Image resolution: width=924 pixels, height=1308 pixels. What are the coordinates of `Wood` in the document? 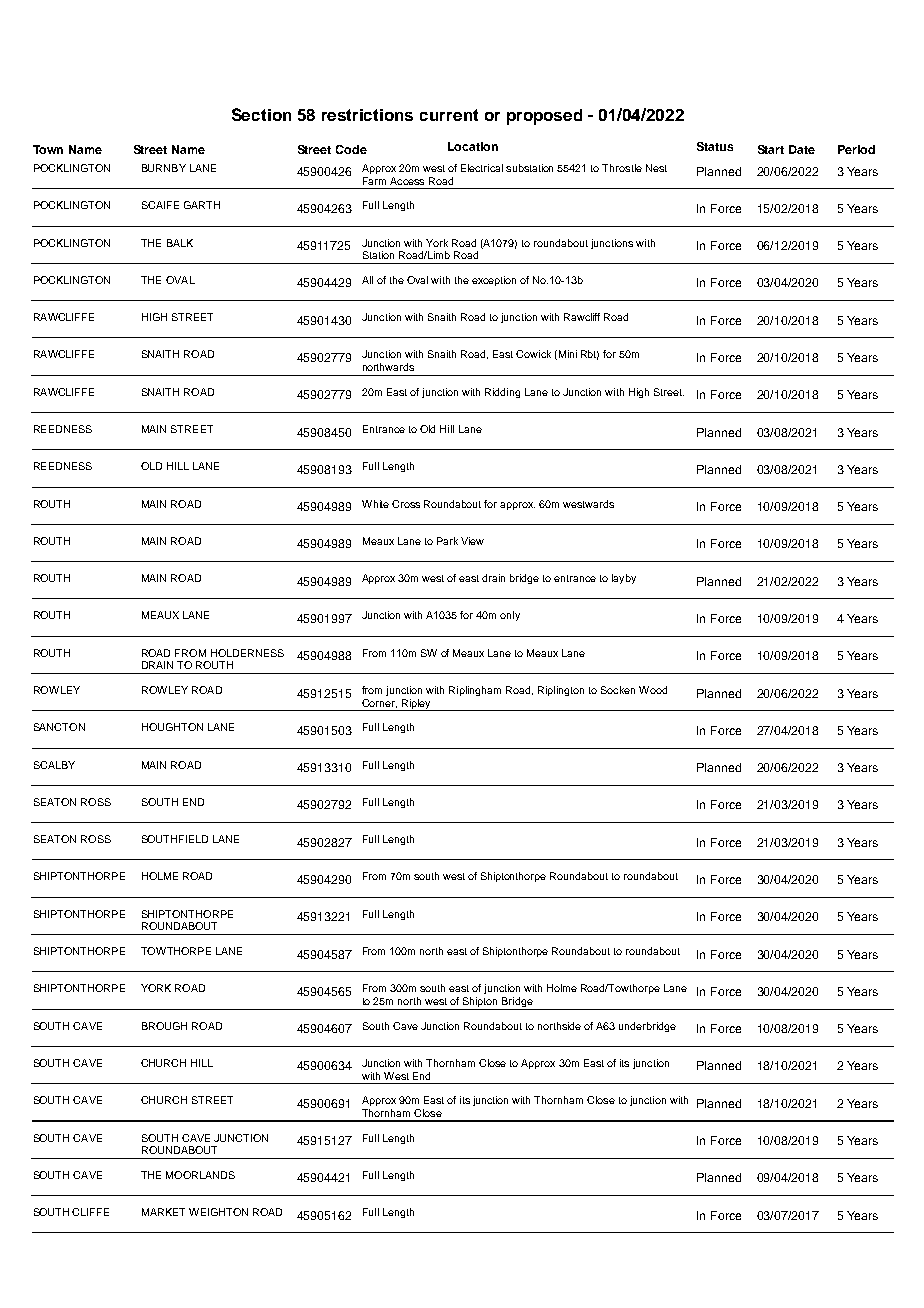 It's located at (653, 690).
